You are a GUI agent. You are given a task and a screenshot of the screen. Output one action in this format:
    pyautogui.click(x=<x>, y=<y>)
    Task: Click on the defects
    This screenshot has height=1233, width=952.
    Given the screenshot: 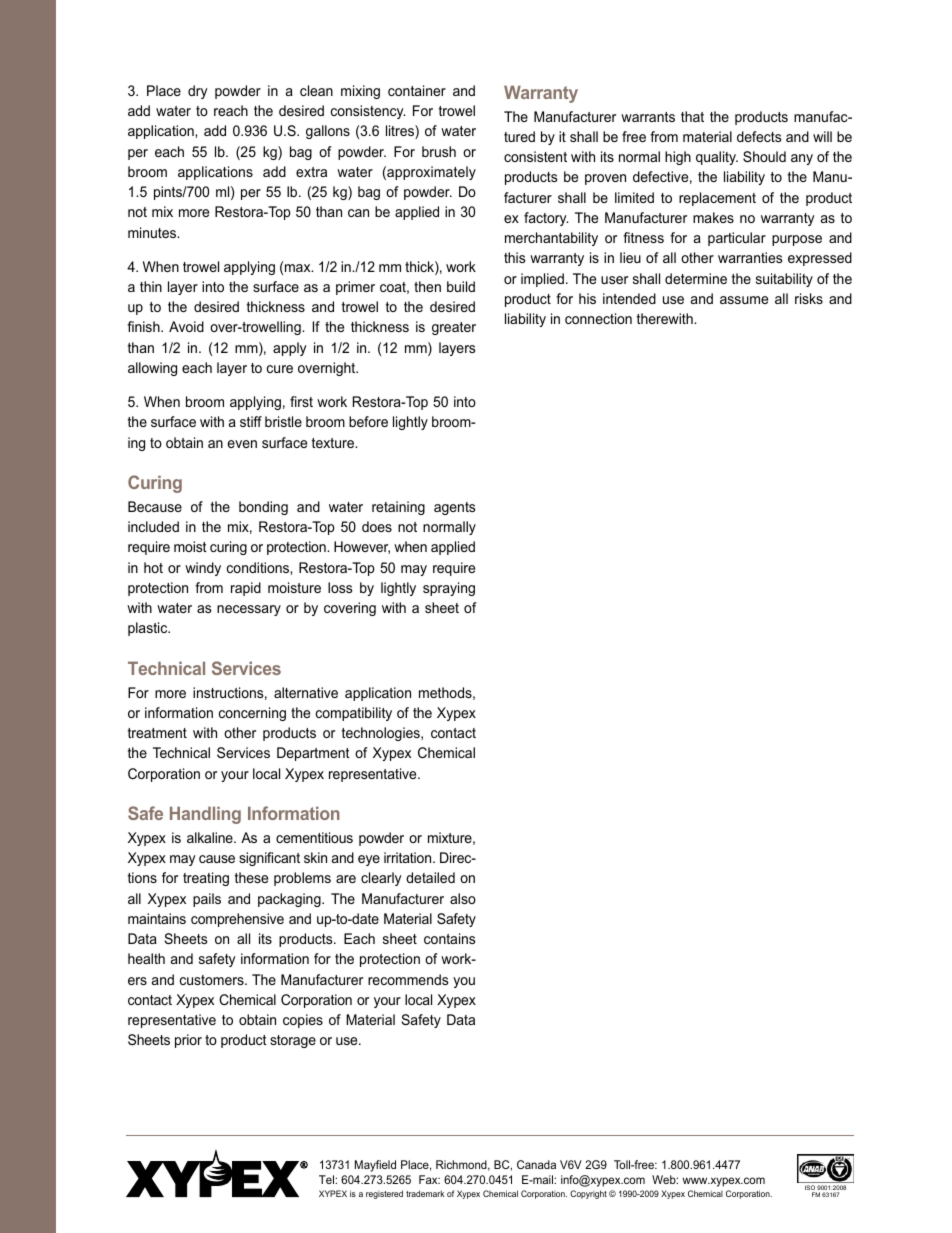 What is the action you would take?
    pyautogui.click(x=759, y=136)
